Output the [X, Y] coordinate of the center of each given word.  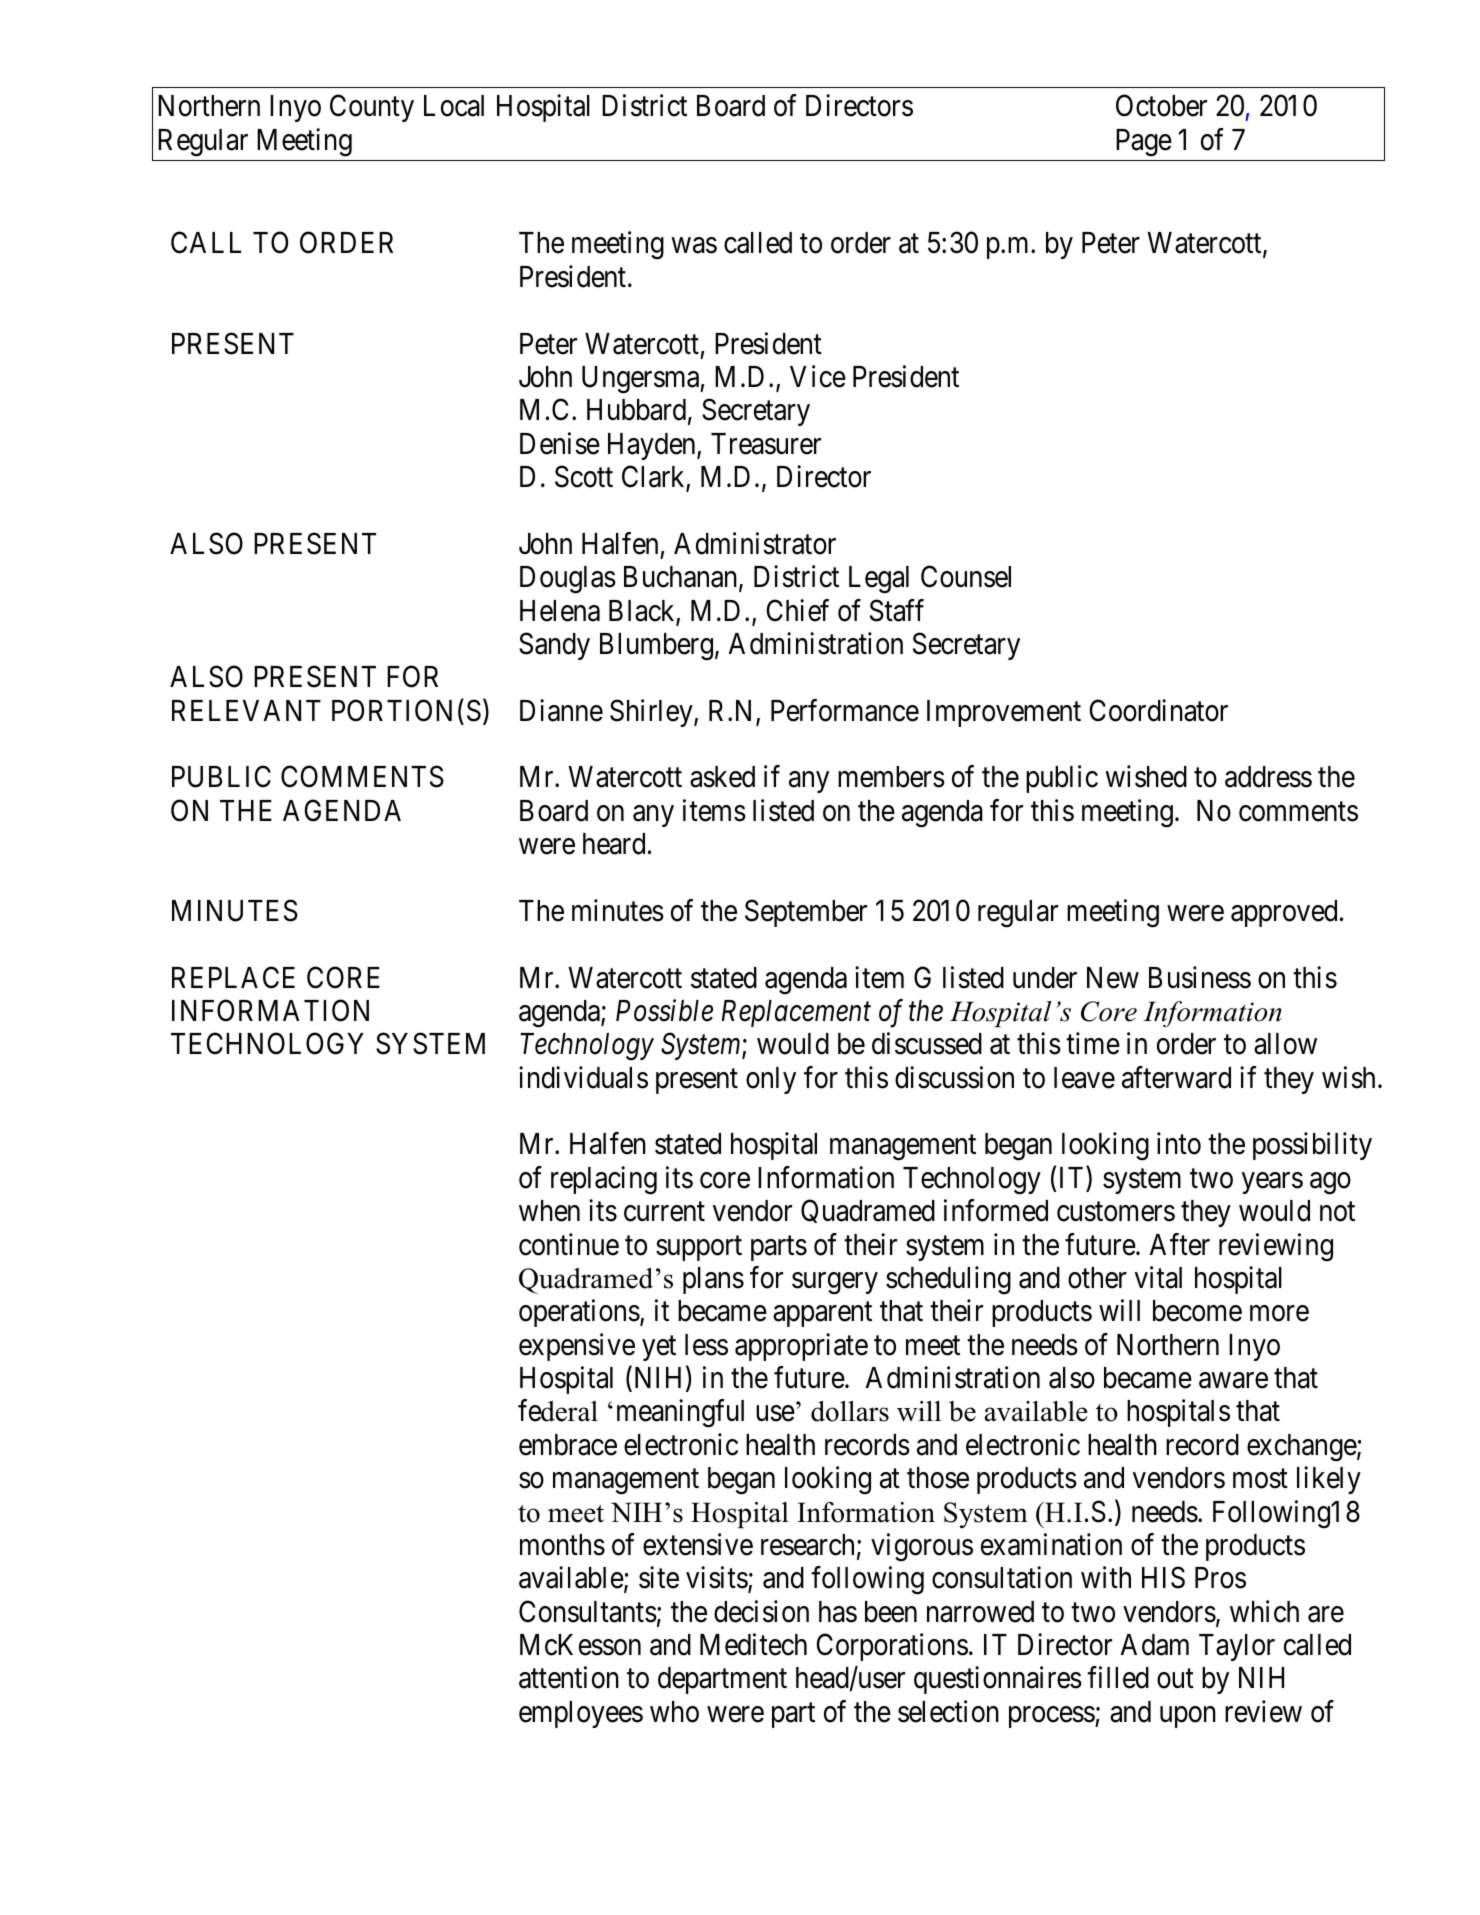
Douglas [568, 580]
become [1197, 1311]
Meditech [753, 1644]
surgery [835, 1284]
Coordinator [1159, 710]
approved [1284, 913]
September [806, 913]
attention [569, 1678]
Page [1144, 143]
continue [569, 1244]
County [372, 108]
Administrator [755, 543]
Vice [818, 376]
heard [614, 844]
